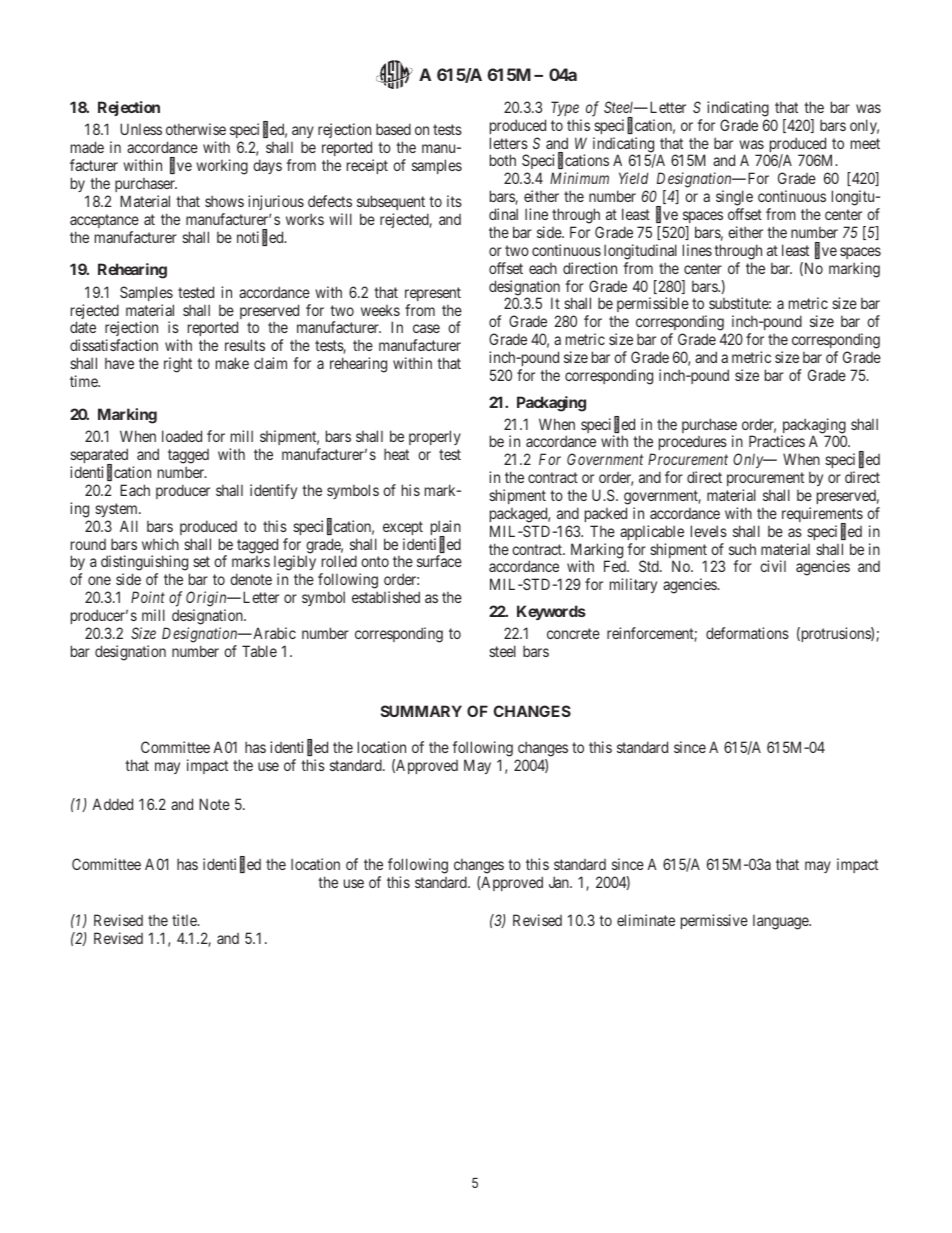 Image resolution: width=952 pixels, height=1233 pixels. Describe the element at coordinates (565, 108) in the document. I see `Type` at that location.
